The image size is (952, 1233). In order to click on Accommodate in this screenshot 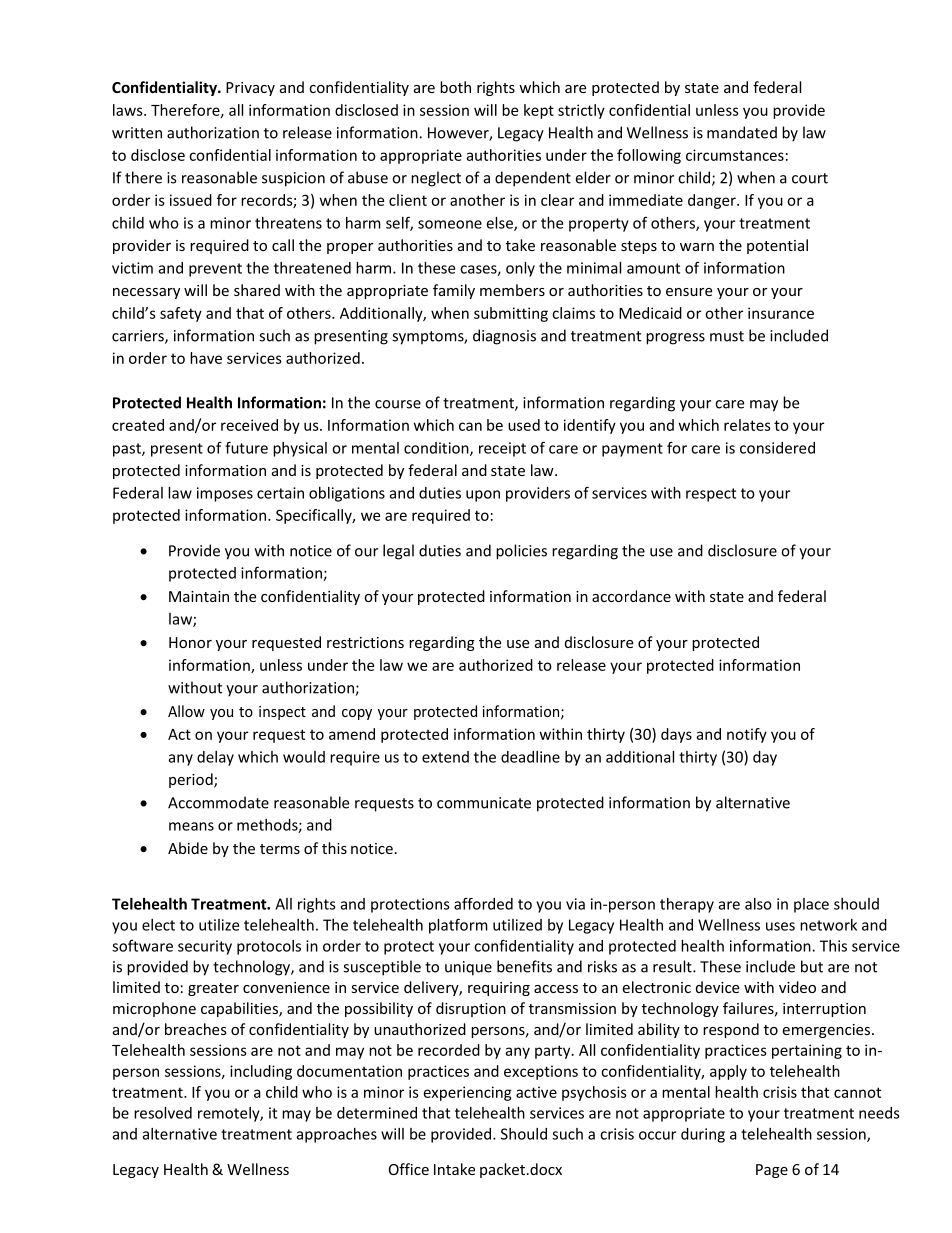, I will do `click(218, 802)`.
